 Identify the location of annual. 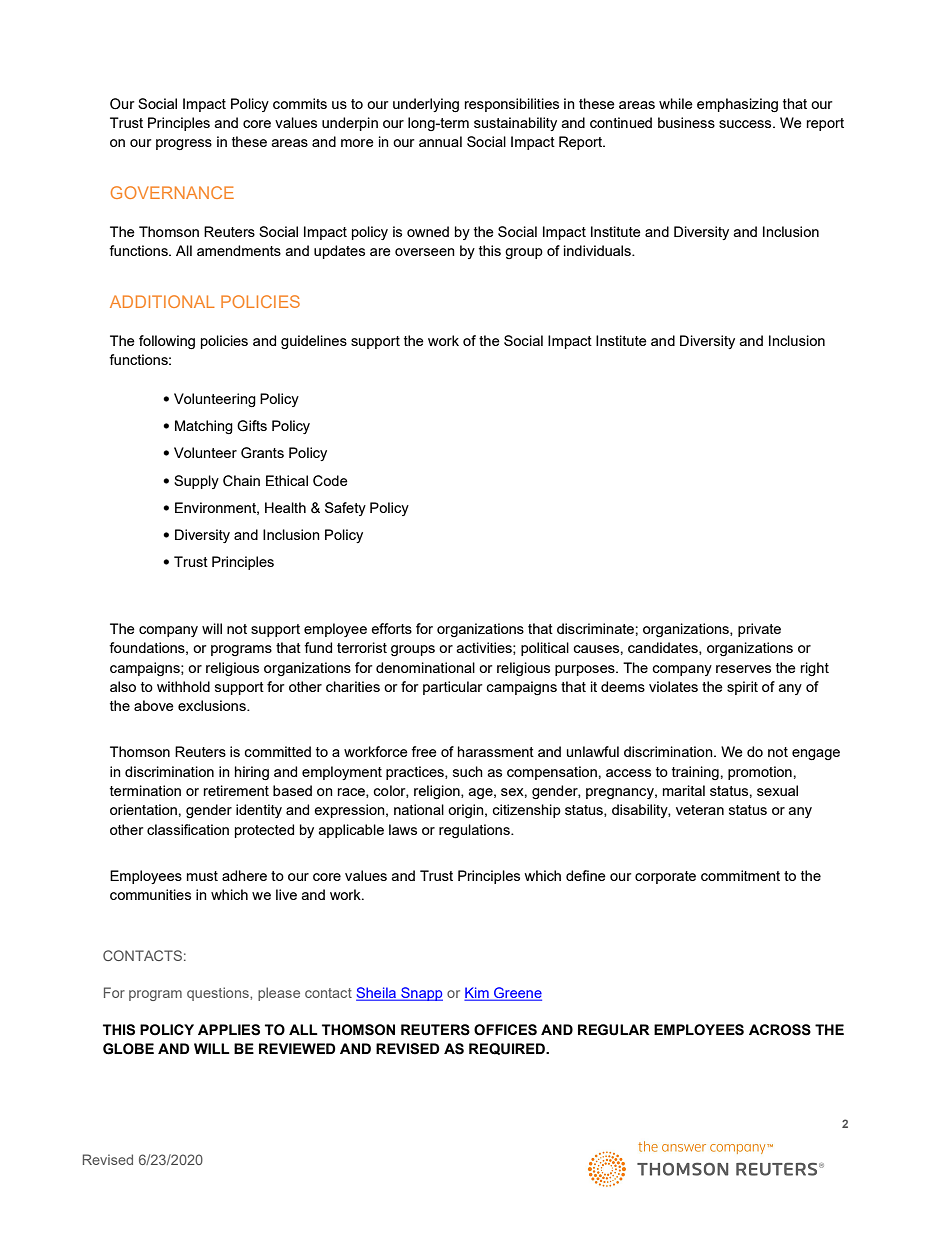
(440, 141).
